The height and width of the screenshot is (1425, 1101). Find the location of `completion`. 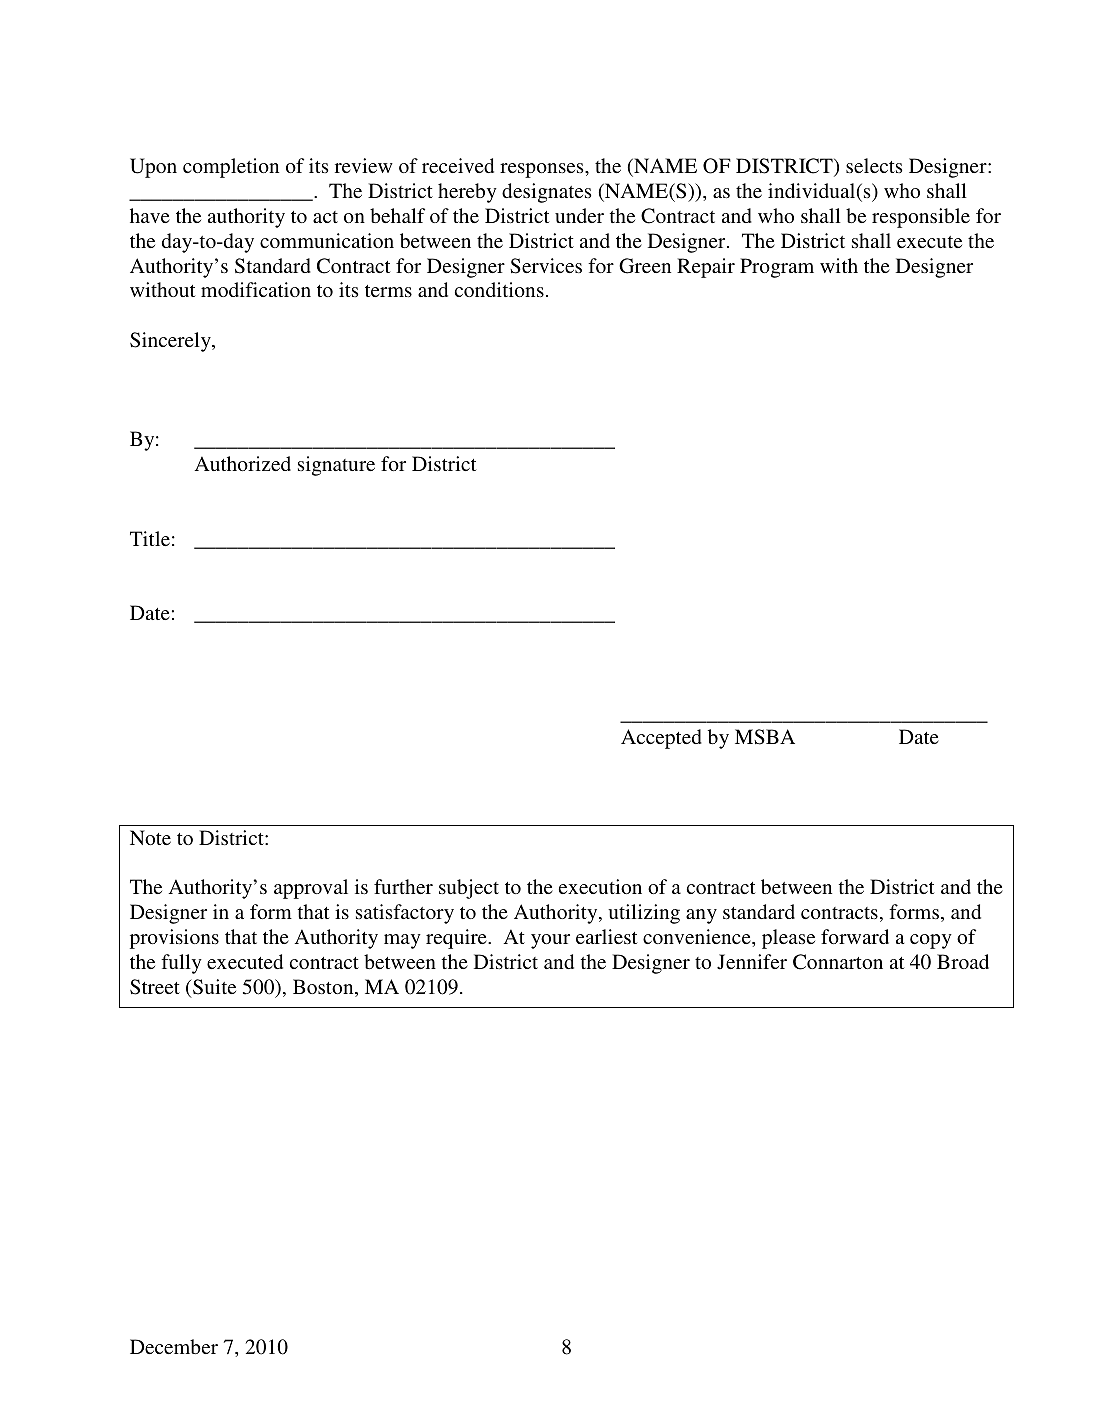

completion is located at coordinates (231, 168).
